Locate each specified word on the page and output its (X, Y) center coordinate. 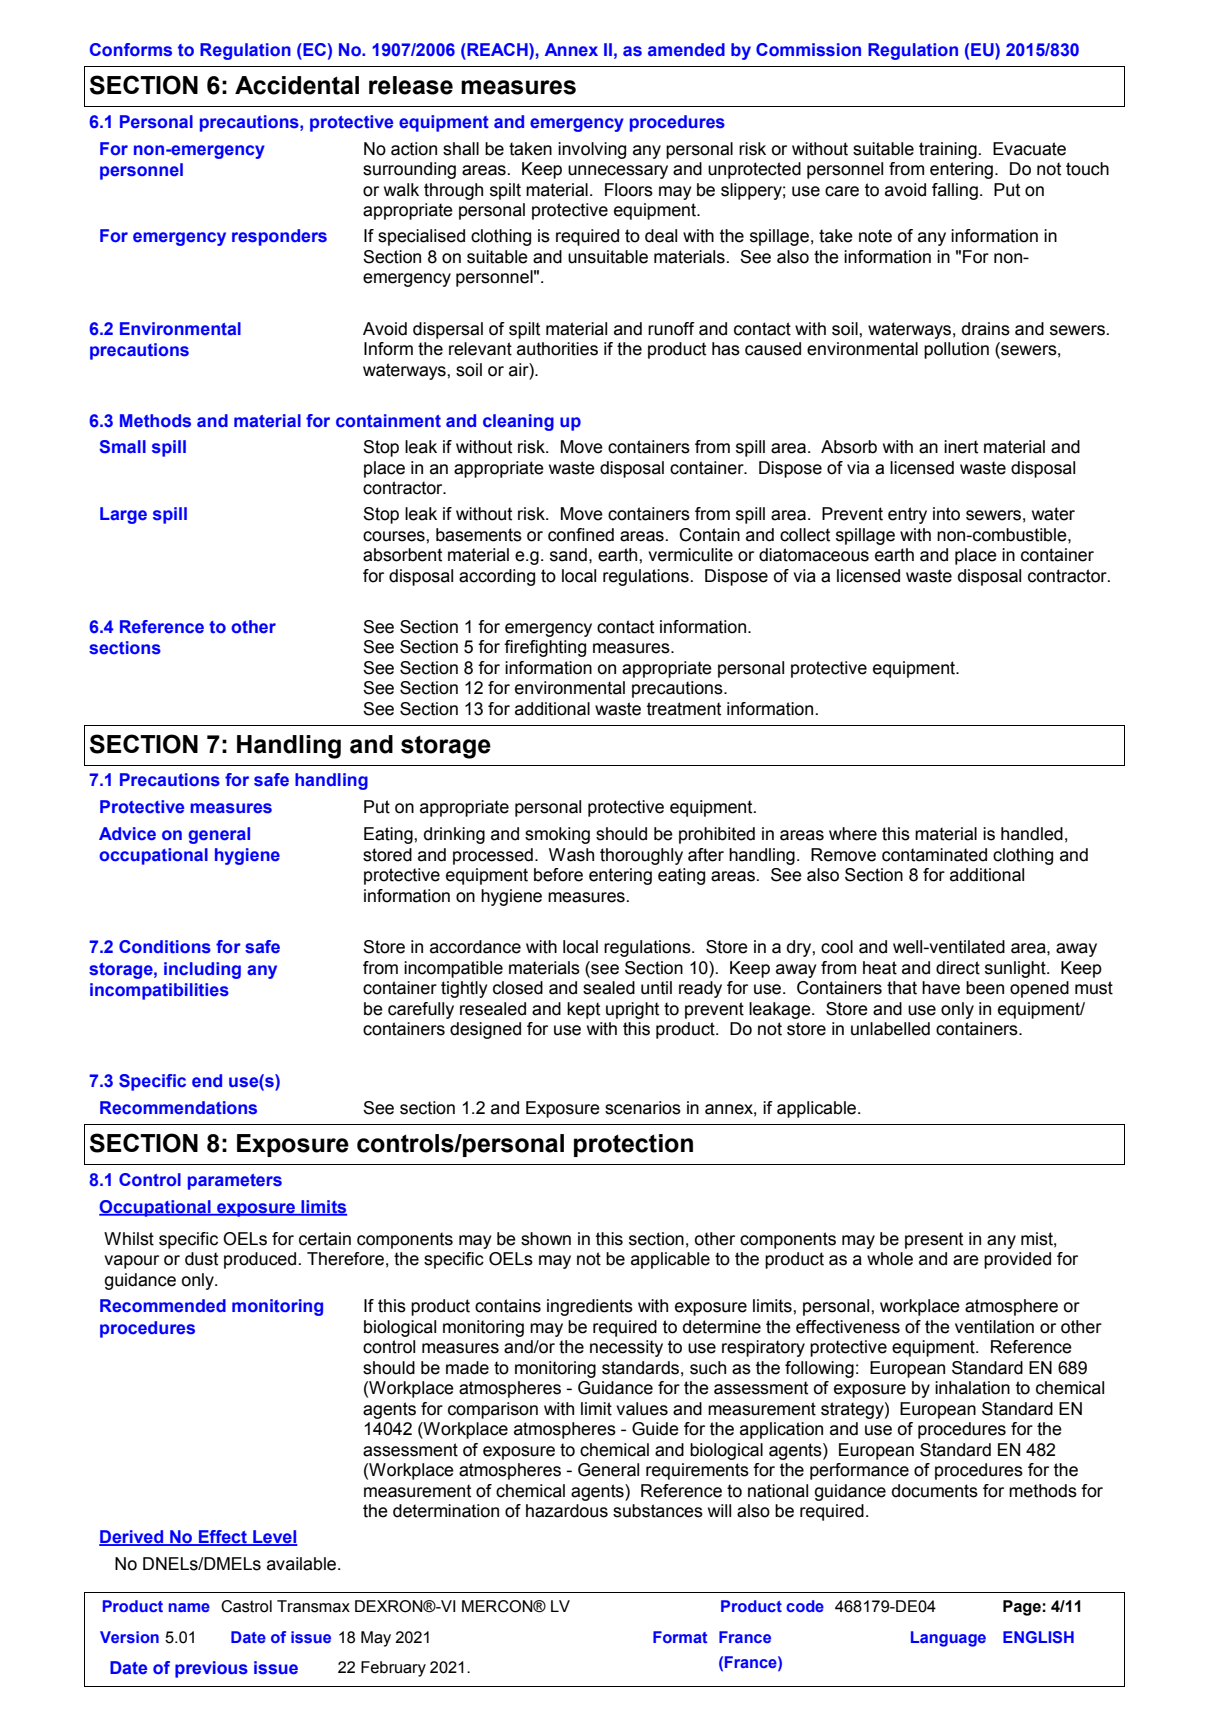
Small (122, 447)
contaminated (934, 855)
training (948, 150)
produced (260, 1260)
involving (592, 150)
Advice (127, 833)
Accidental (297, 85)
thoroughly (641, 856)
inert (961, 447)
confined (581, 535)
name (189, 1607)
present (934, 1240)
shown (546, 1239)
